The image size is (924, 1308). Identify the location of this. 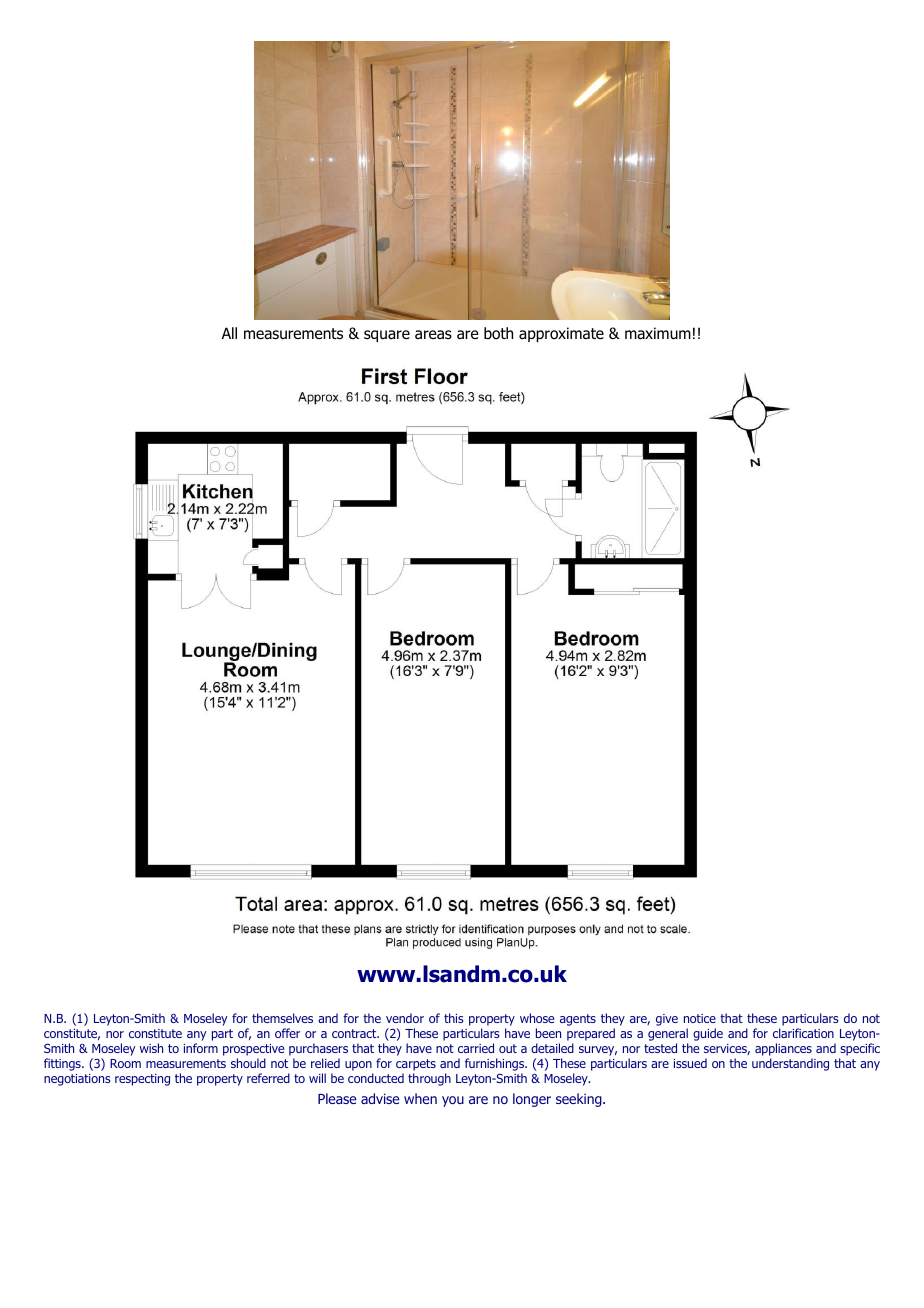
(454, 1018).
